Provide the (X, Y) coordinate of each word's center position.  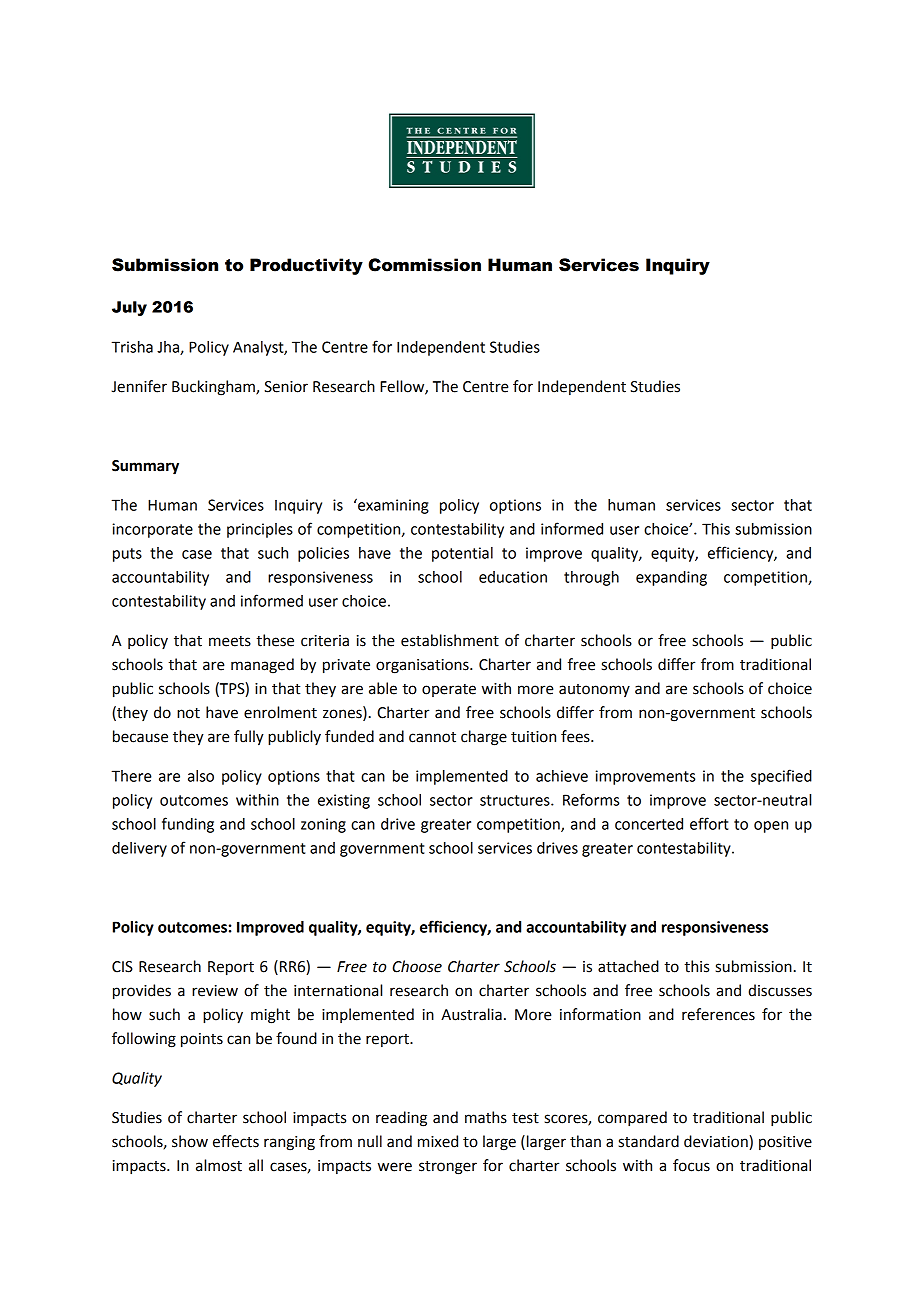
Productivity (306, 266)
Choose (417, 966)
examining (392, 506)
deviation (716, 1141)
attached (628, 966)
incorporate (152, 530)
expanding (671, 578)
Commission (424, 265)
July (129, 308)
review (215, 991)
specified (781, 777)
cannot (432, 737)
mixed (438, 1141)
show (190, 1141)
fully (249, 738)
